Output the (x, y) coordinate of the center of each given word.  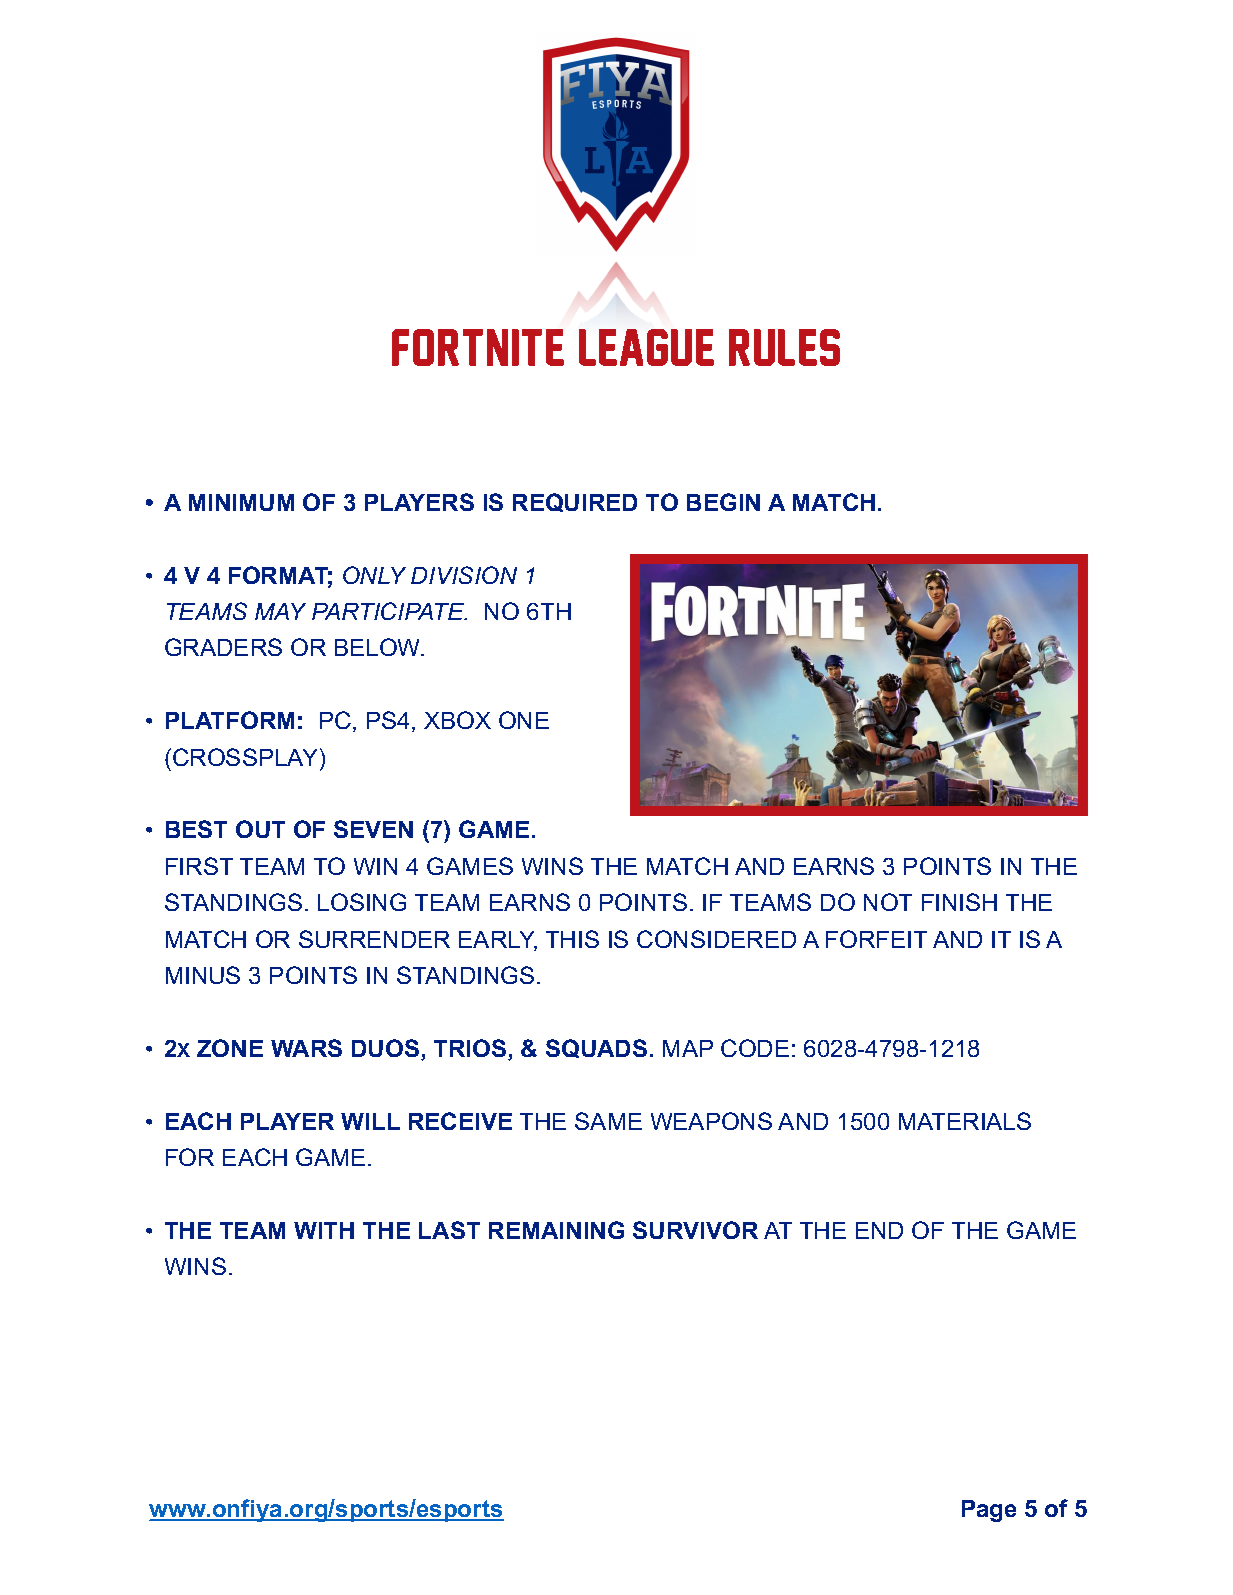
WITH (324, 1230)
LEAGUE (646, 347)
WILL (370, 1121)
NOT (888, 902)
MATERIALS (965, 1121)
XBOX (457, 720)
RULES (784, 347)
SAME (608, 1121)
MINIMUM (241, 502)
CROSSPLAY (245, 757)
